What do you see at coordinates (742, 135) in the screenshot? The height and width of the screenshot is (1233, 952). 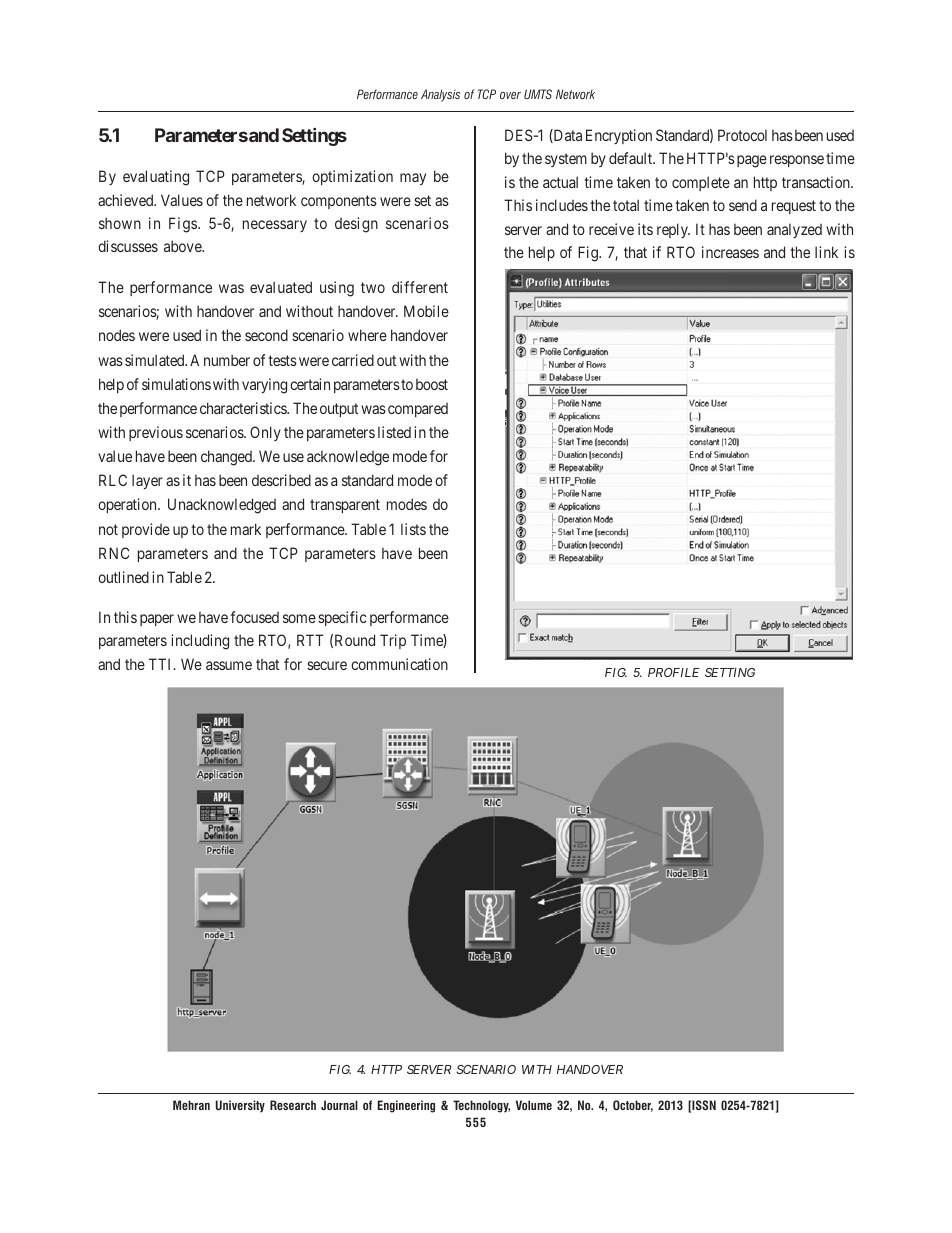 I see `Protocol` at bounding box center [742, 135].
